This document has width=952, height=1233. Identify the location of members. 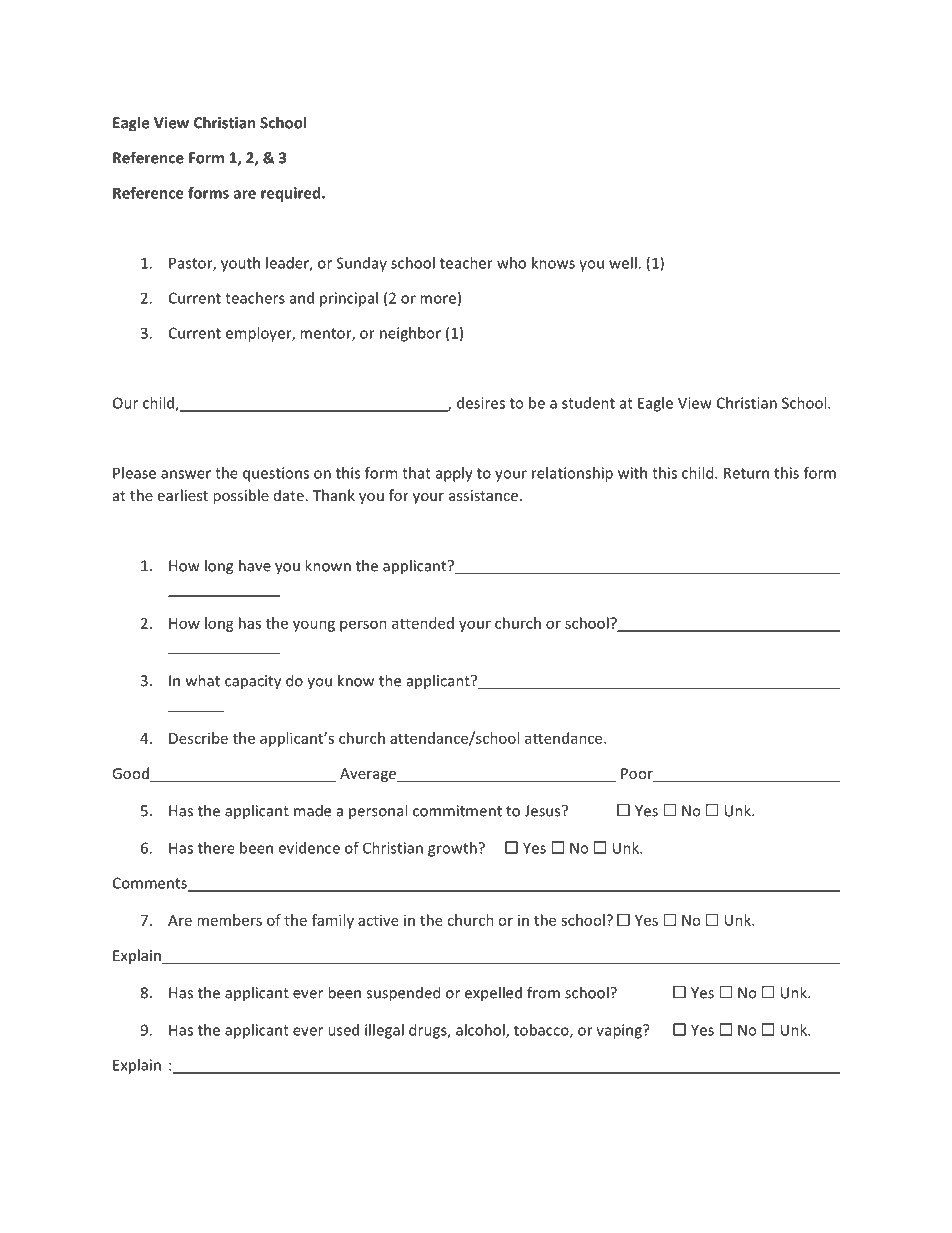
(229, 920).
